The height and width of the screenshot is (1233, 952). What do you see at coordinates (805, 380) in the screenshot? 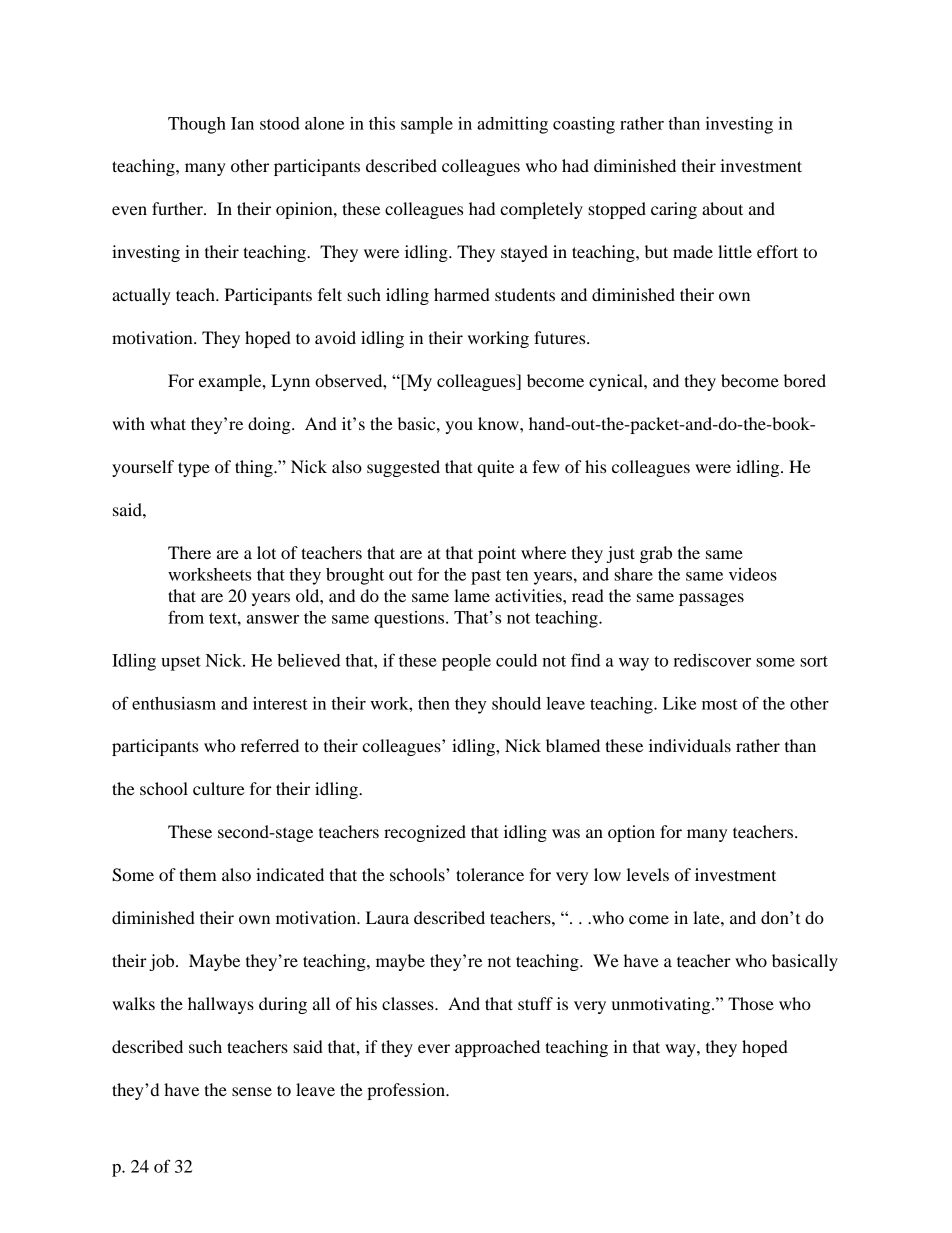
I see `bored` at bounding box center [805, 380].
